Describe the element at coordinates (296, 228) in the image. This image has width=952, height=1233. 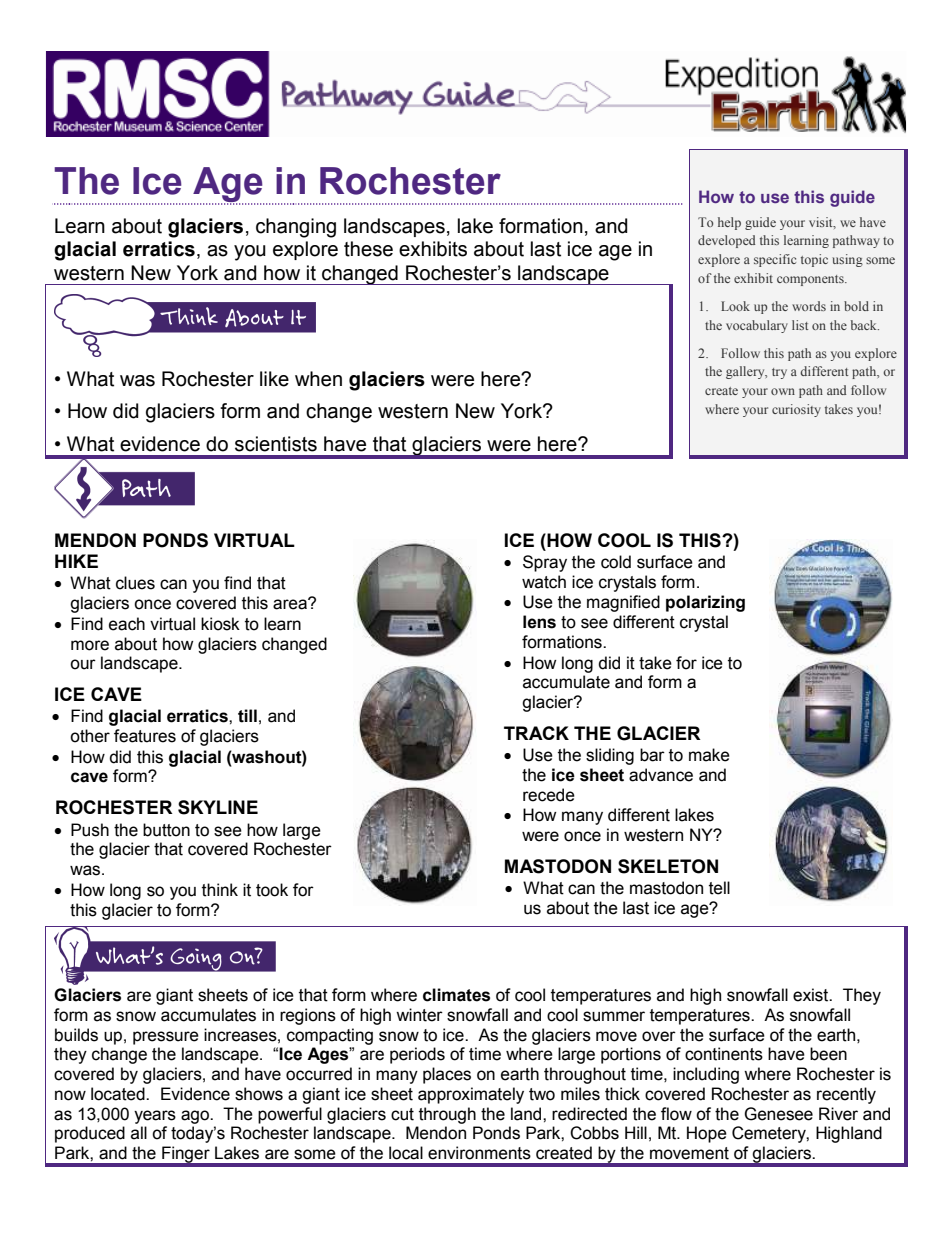
I see `changing` at that location.
